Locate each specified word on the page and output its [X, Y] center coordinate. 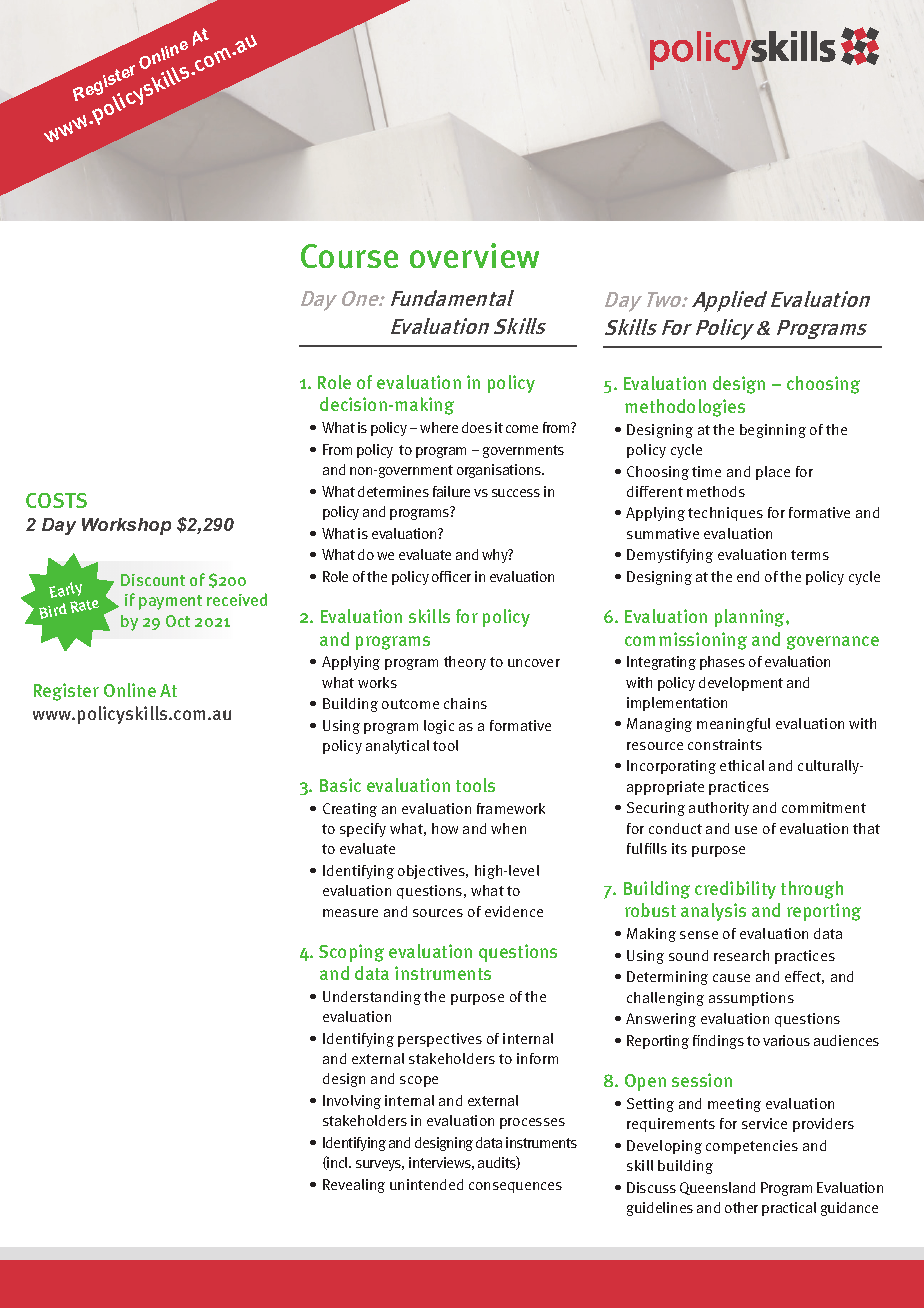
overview [474, 255]
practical [789, 1209]
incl [338, 1163]
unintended [426, 1184]
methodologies [685, 408]
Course [349, 256]
